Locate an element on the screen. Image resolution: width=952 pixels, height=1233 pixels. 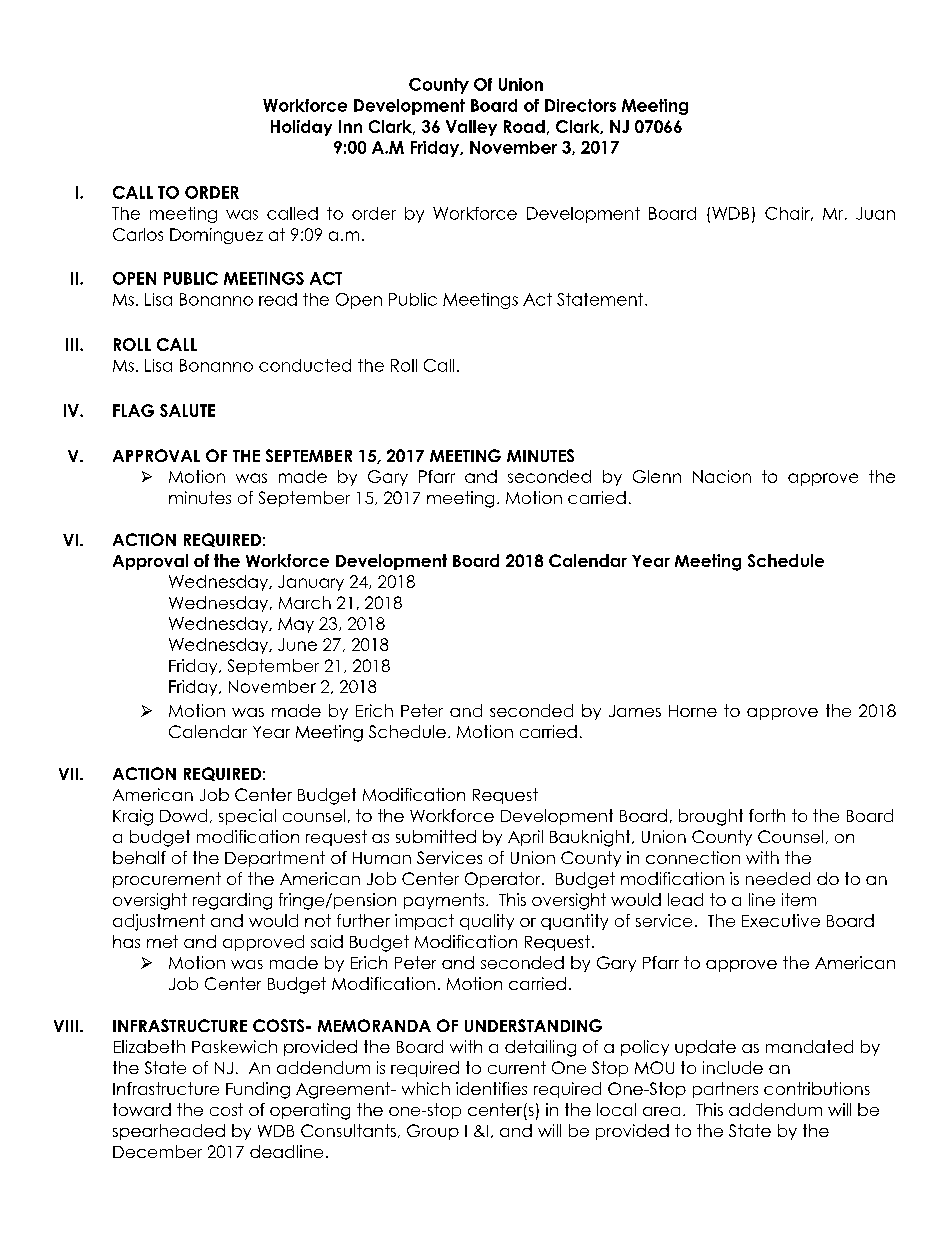
Horne is located at coordinates (693, 711).
